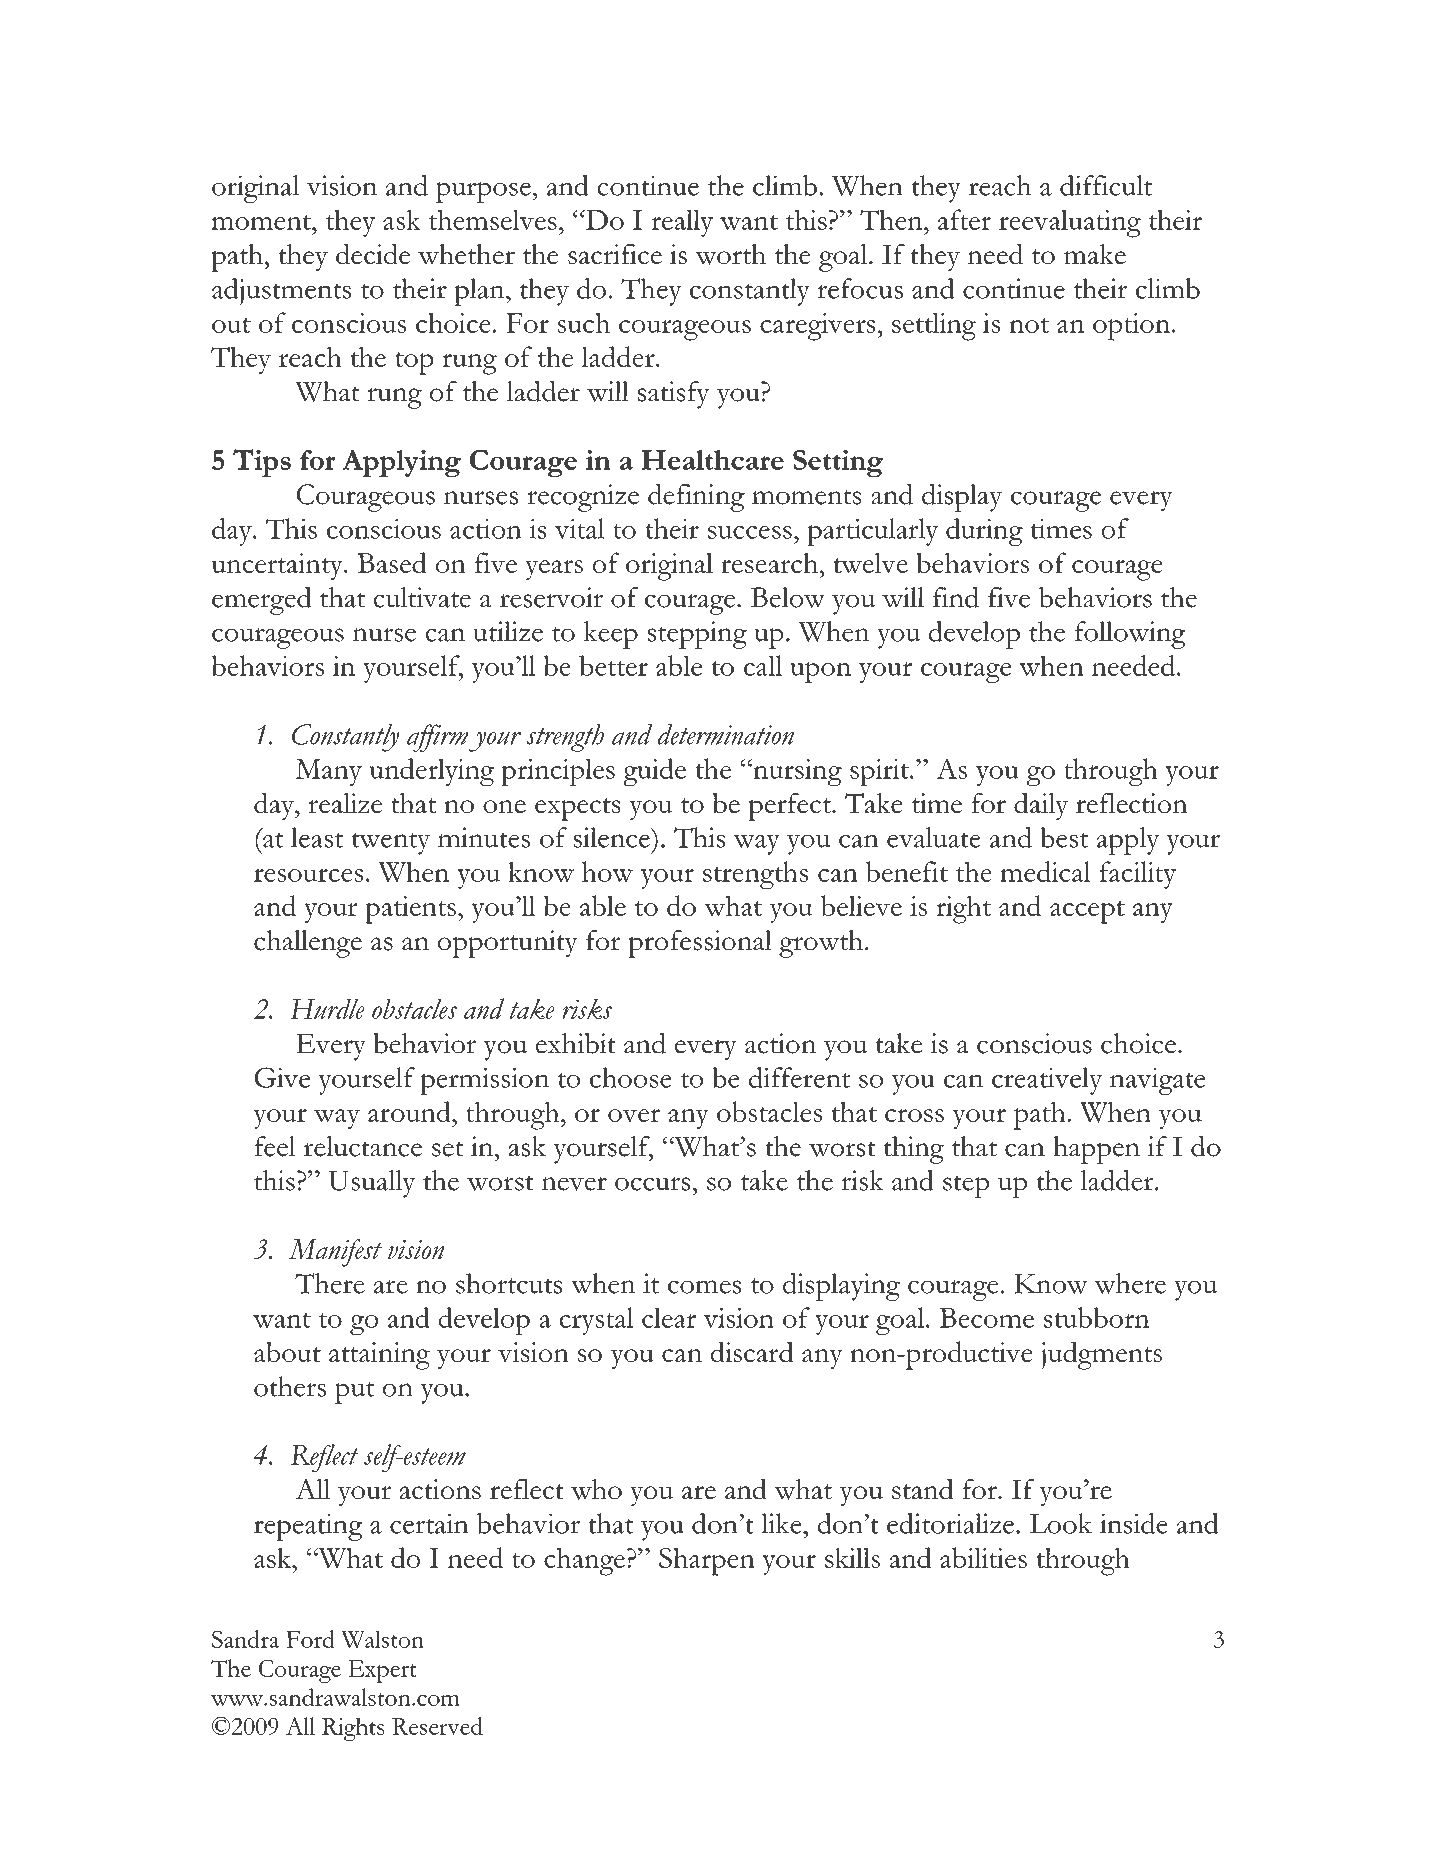 The image size is (1436, 1858). What do you see at coordinates (983, 1557) in the screenshot?
I see `abilities` at bounding box center [983, 1557].
